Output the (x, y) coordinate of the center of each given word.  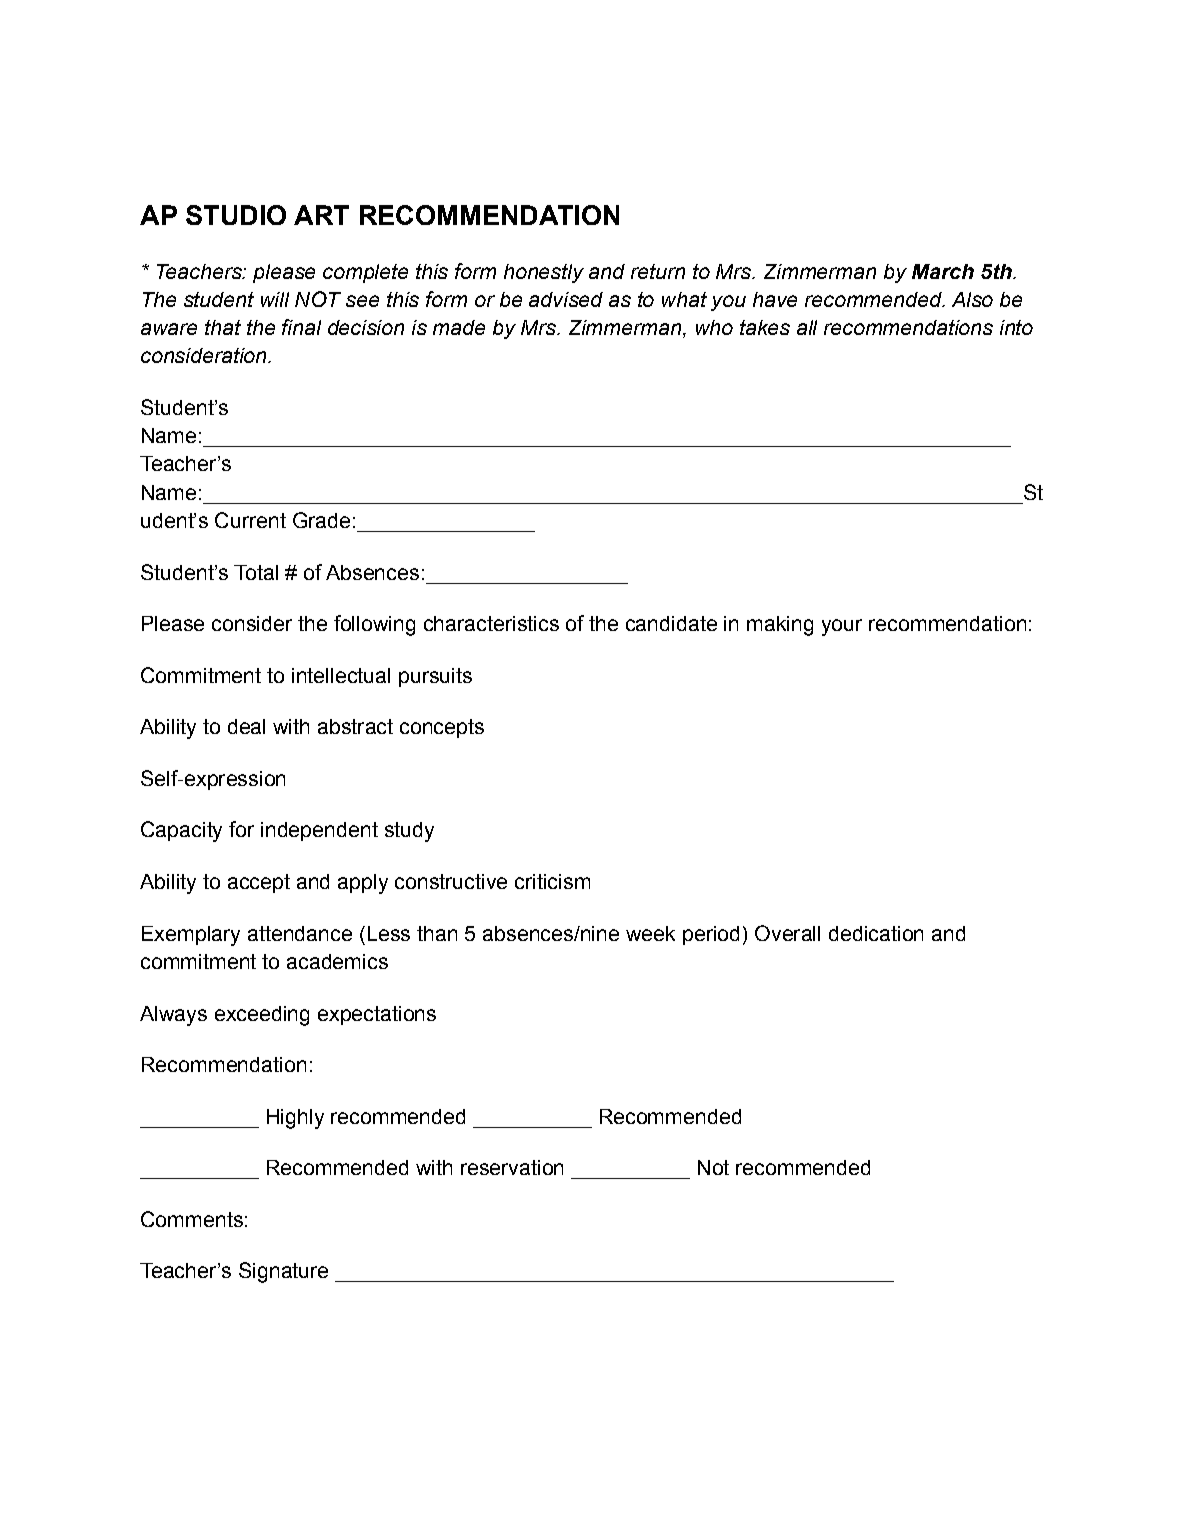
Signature (283, 1272)
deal (246, 726)
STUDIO (236, 215)
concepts (442, 728)
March (943, 271)
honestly (544, 273)
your (842, 627)
